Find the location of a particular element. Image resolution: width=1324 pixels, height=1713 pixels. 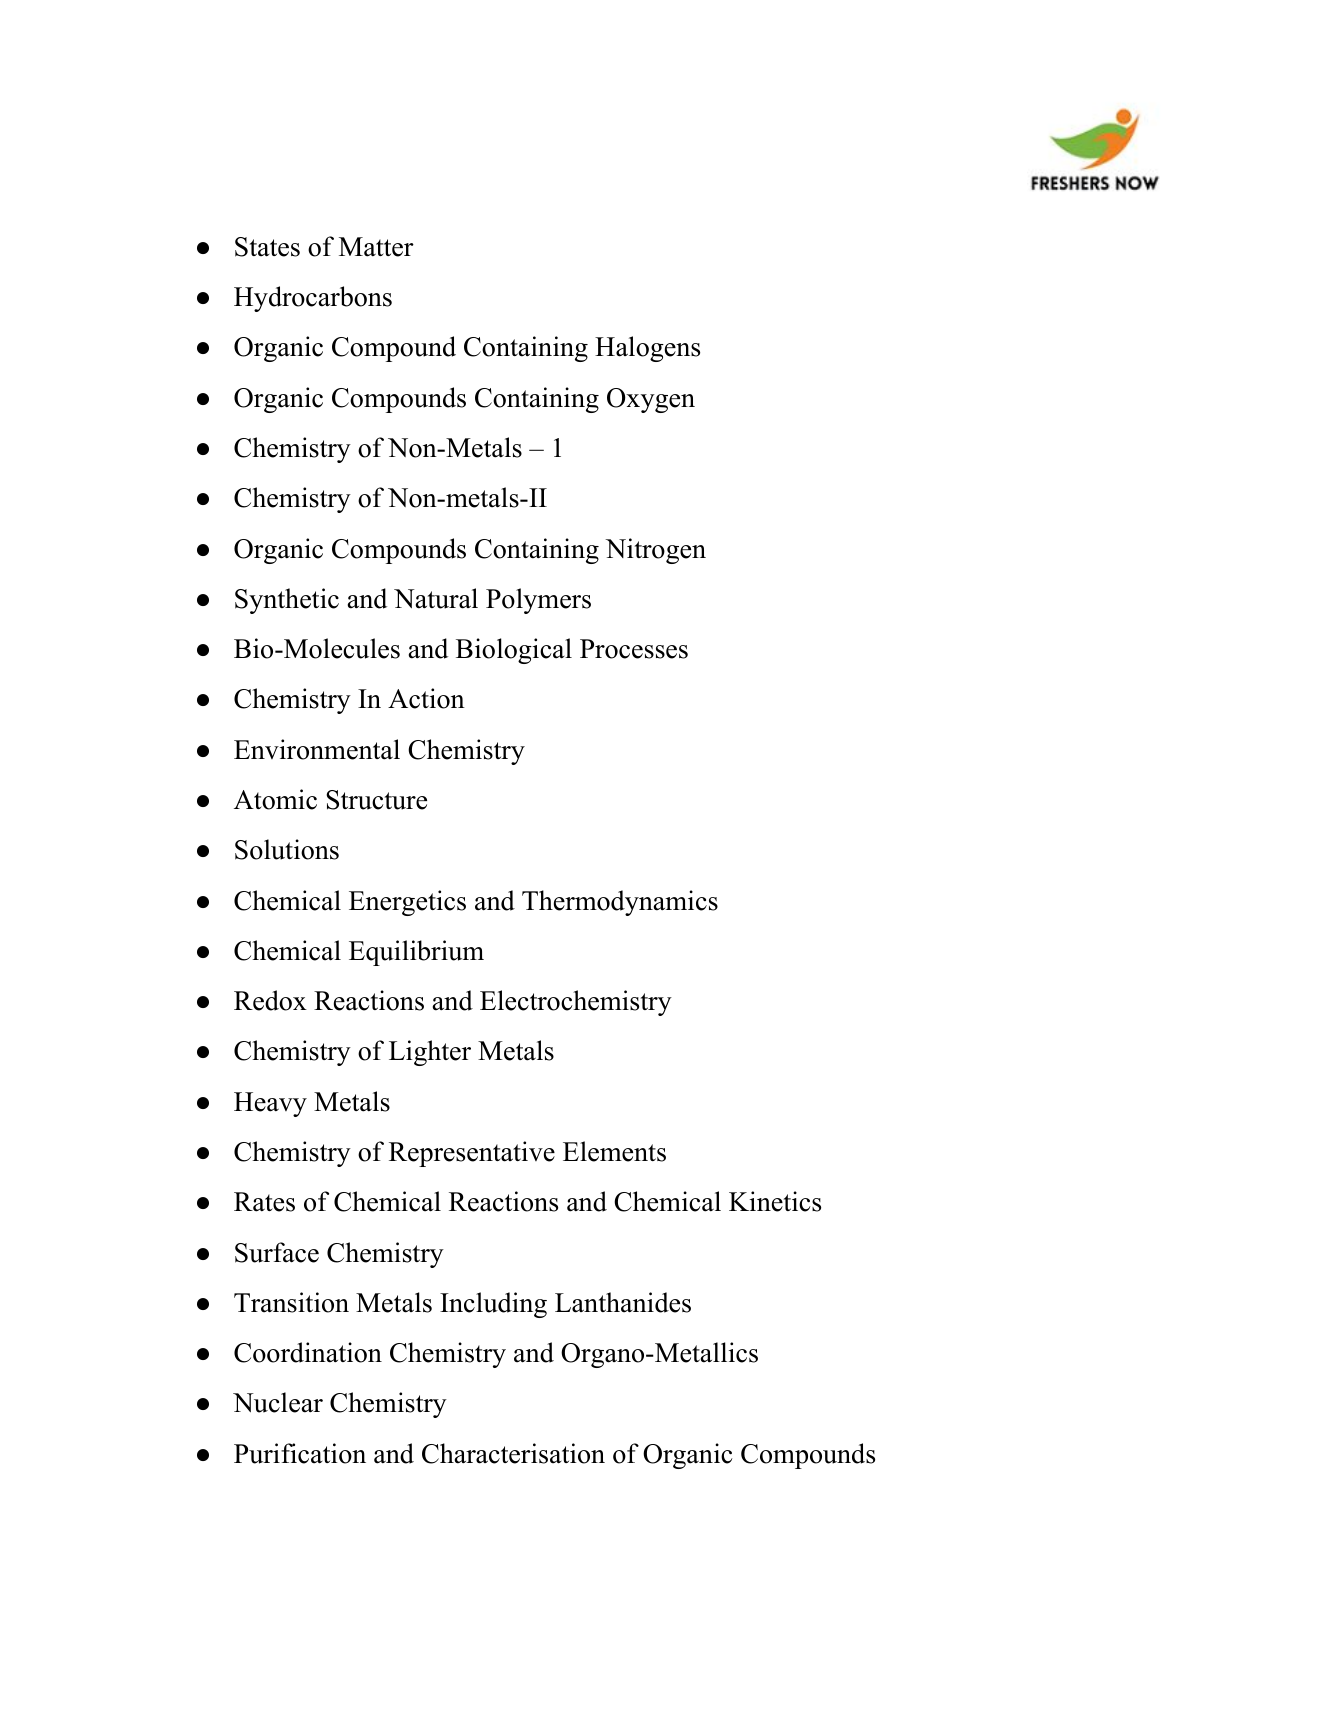

Redox is located at coordinates (270, 1000).
